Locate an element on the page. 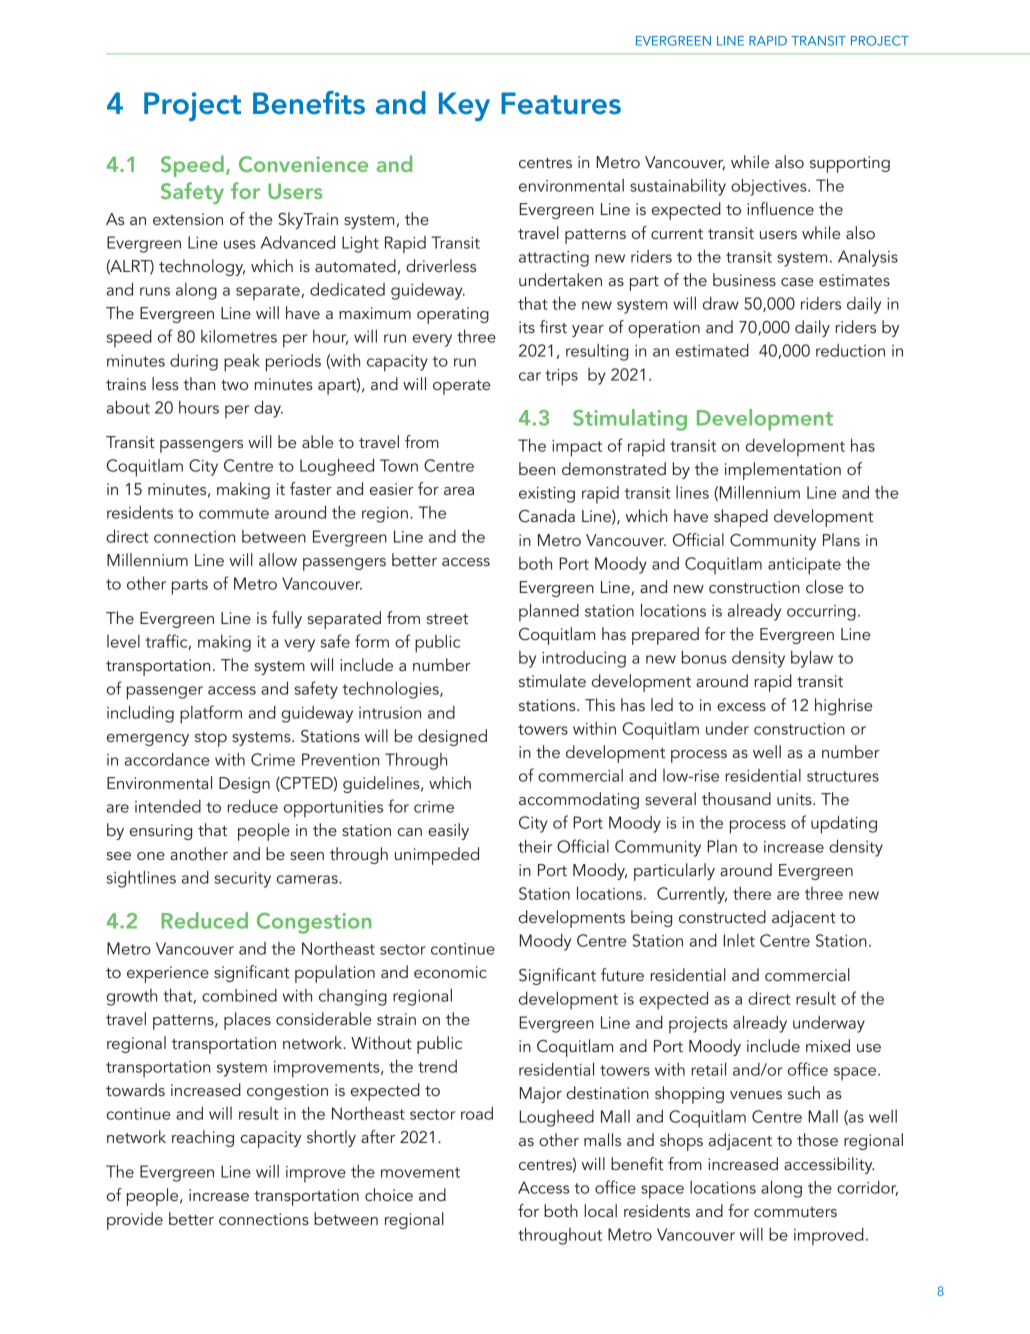 The image size is (1030, 1334). economic is located at coordinates (450, 972).
